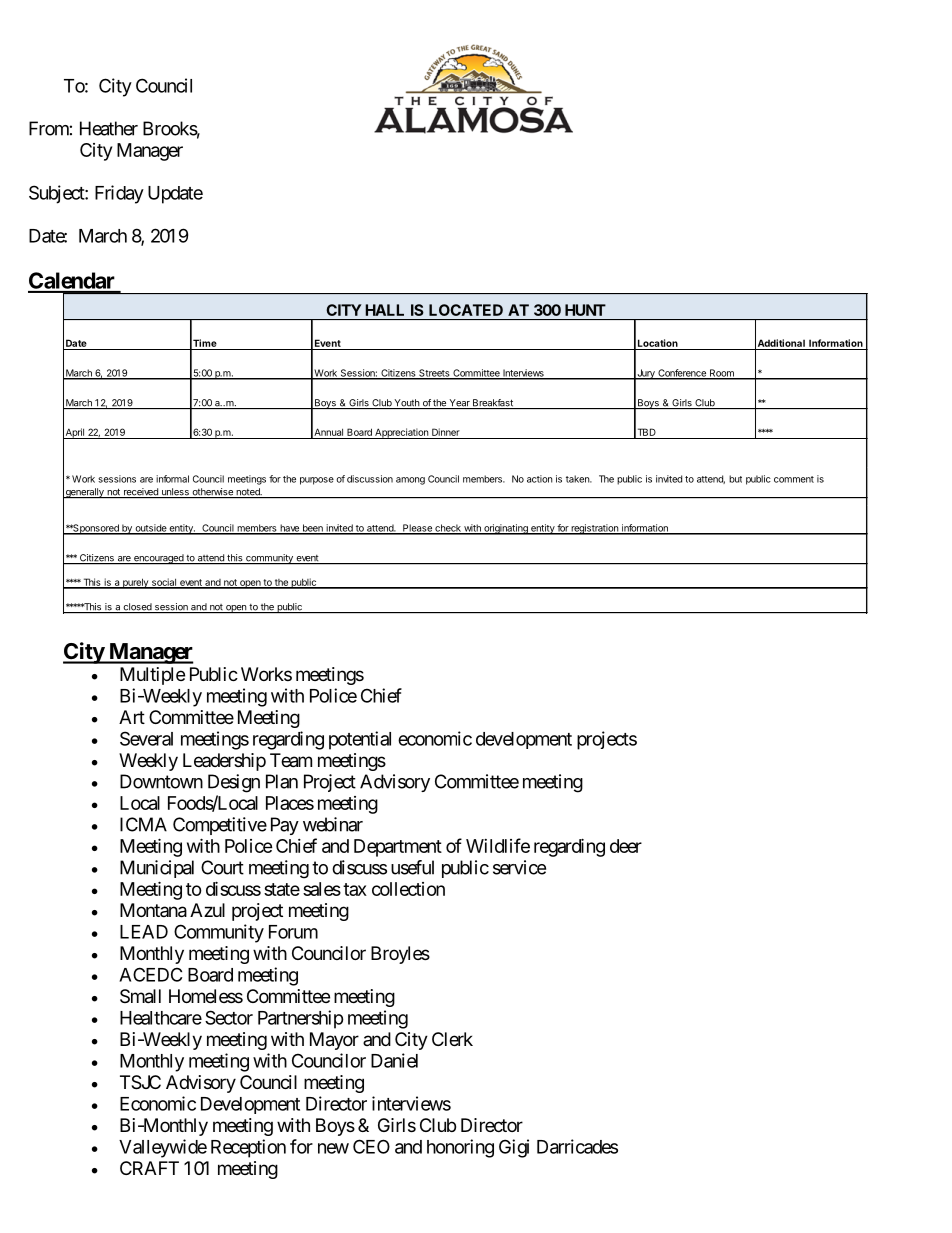  I want to click on potential, so click(360, 740).
